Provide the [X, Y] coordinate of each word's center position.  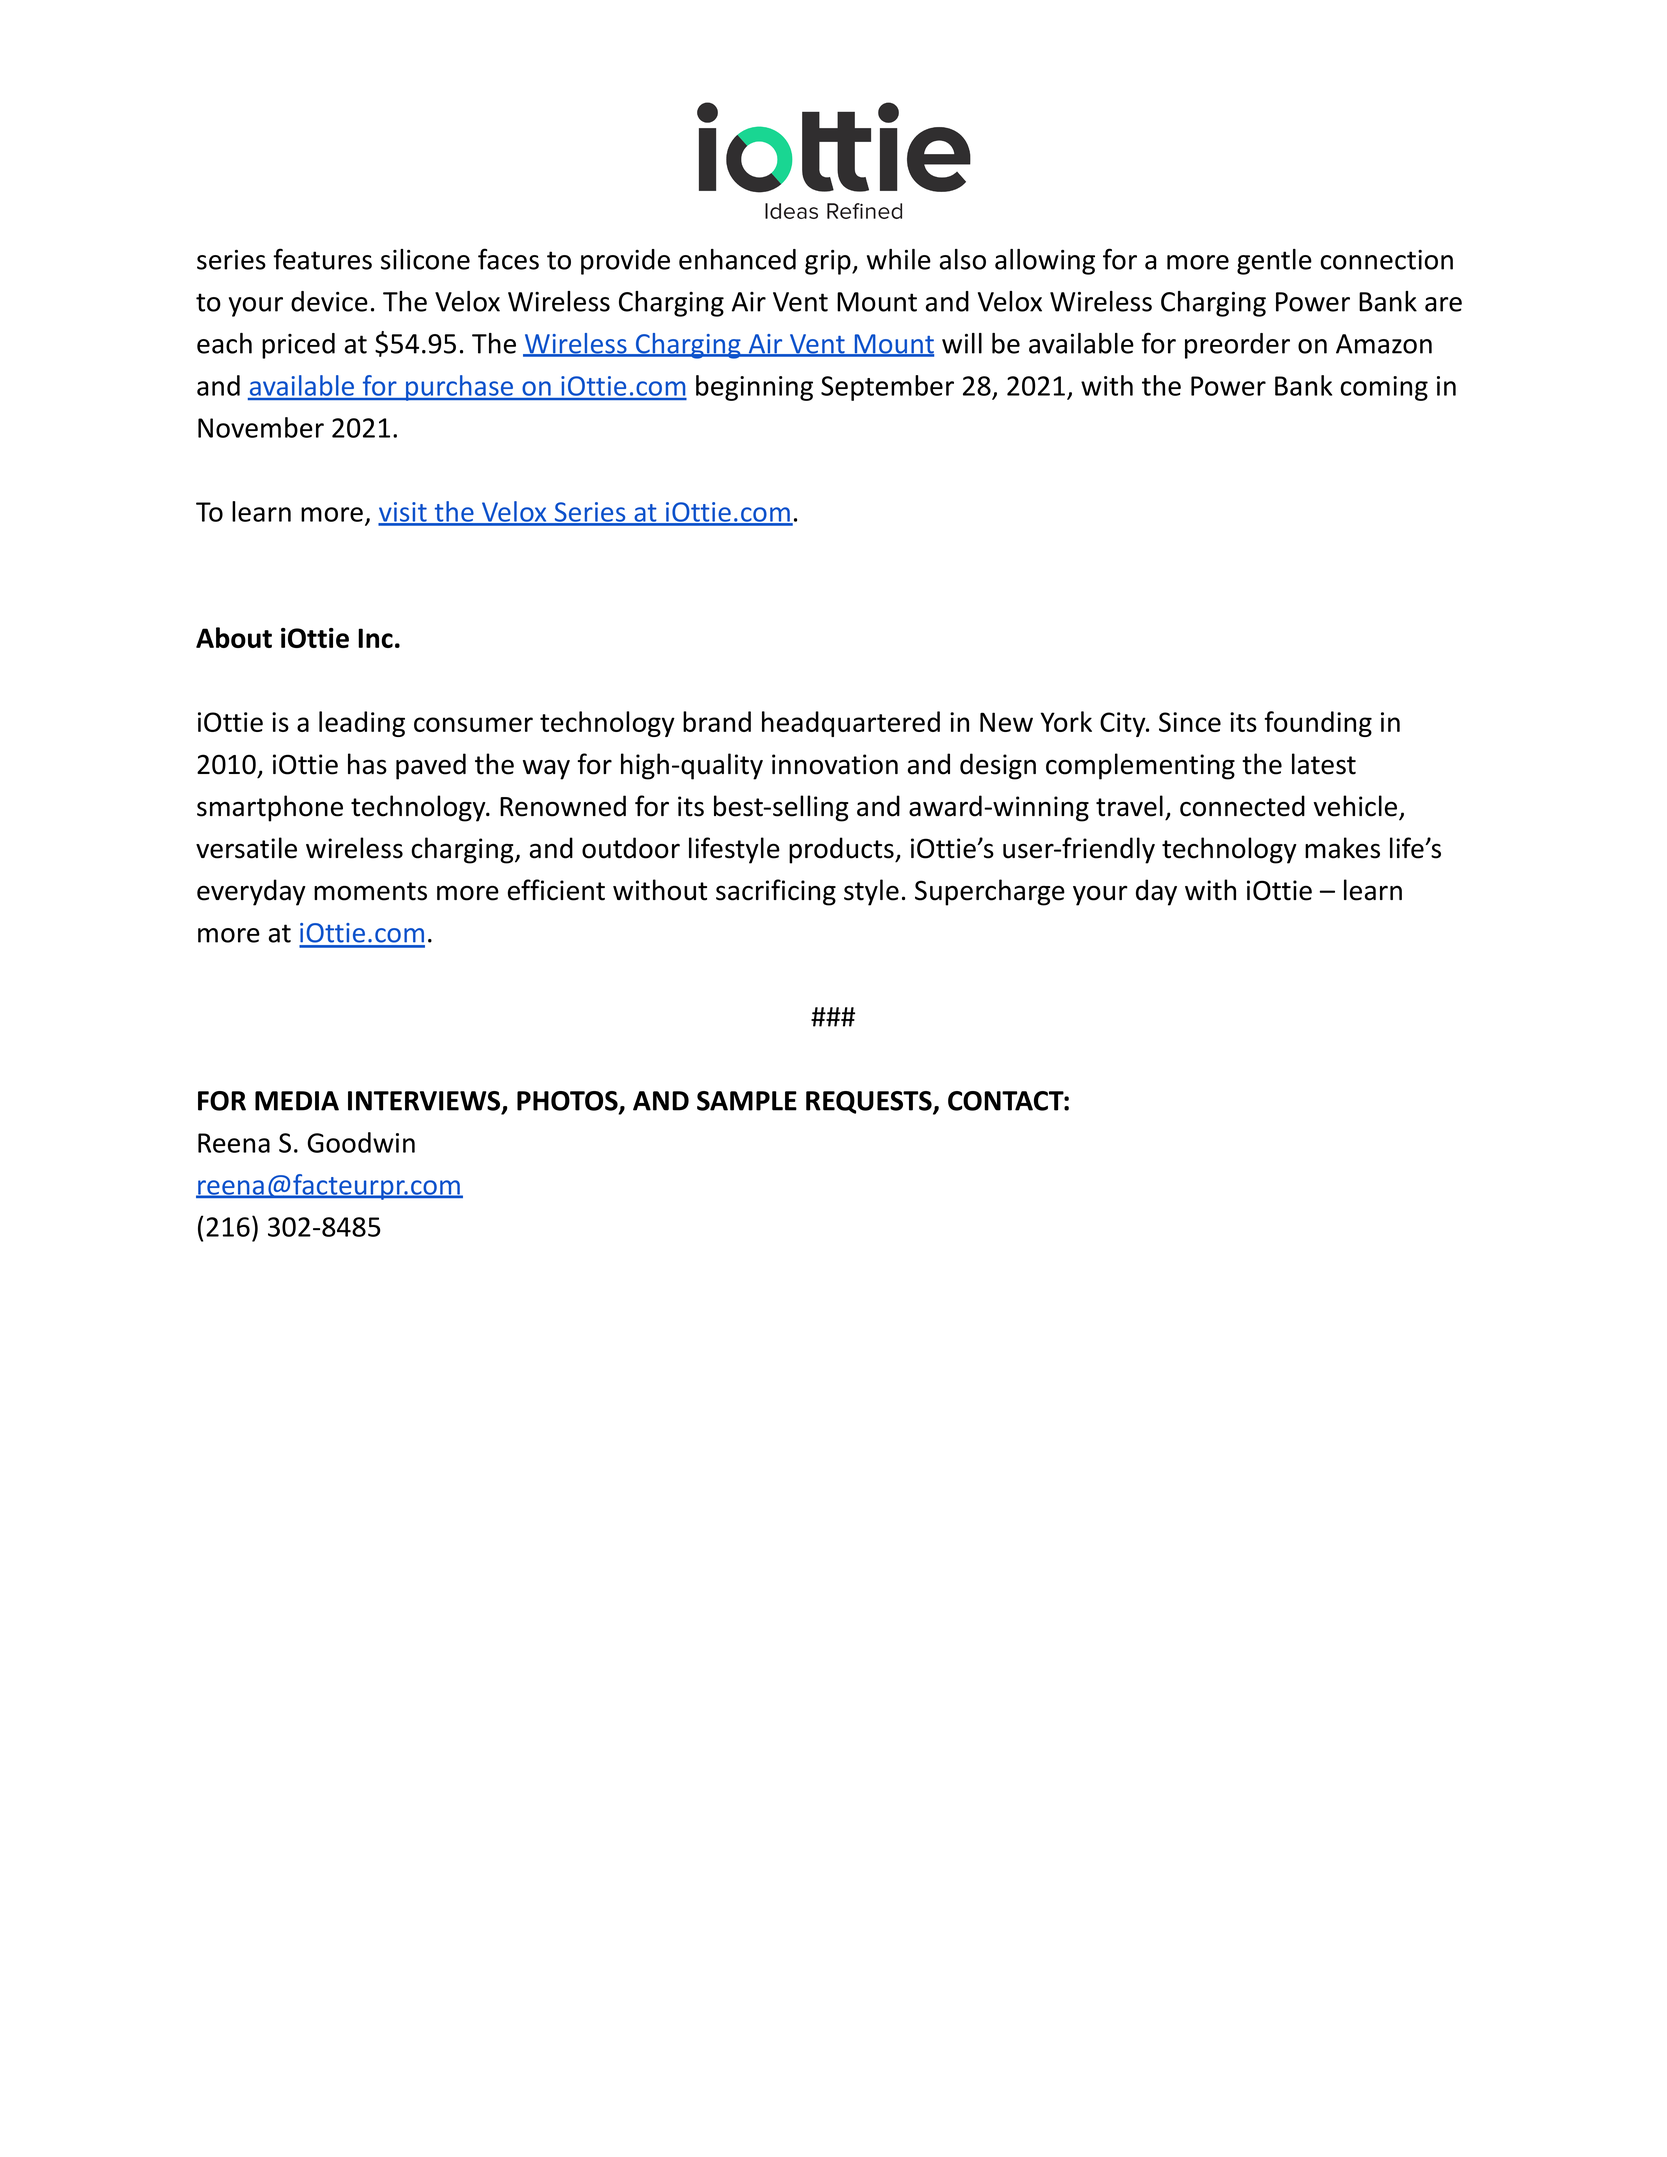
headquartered [851, 724]
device [329, 301]
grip [829, 262]
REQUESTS [870, 1103]
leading [362, 724]
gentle [1274, 262]
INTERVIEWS [425, 1102]
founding [1318, 724]
